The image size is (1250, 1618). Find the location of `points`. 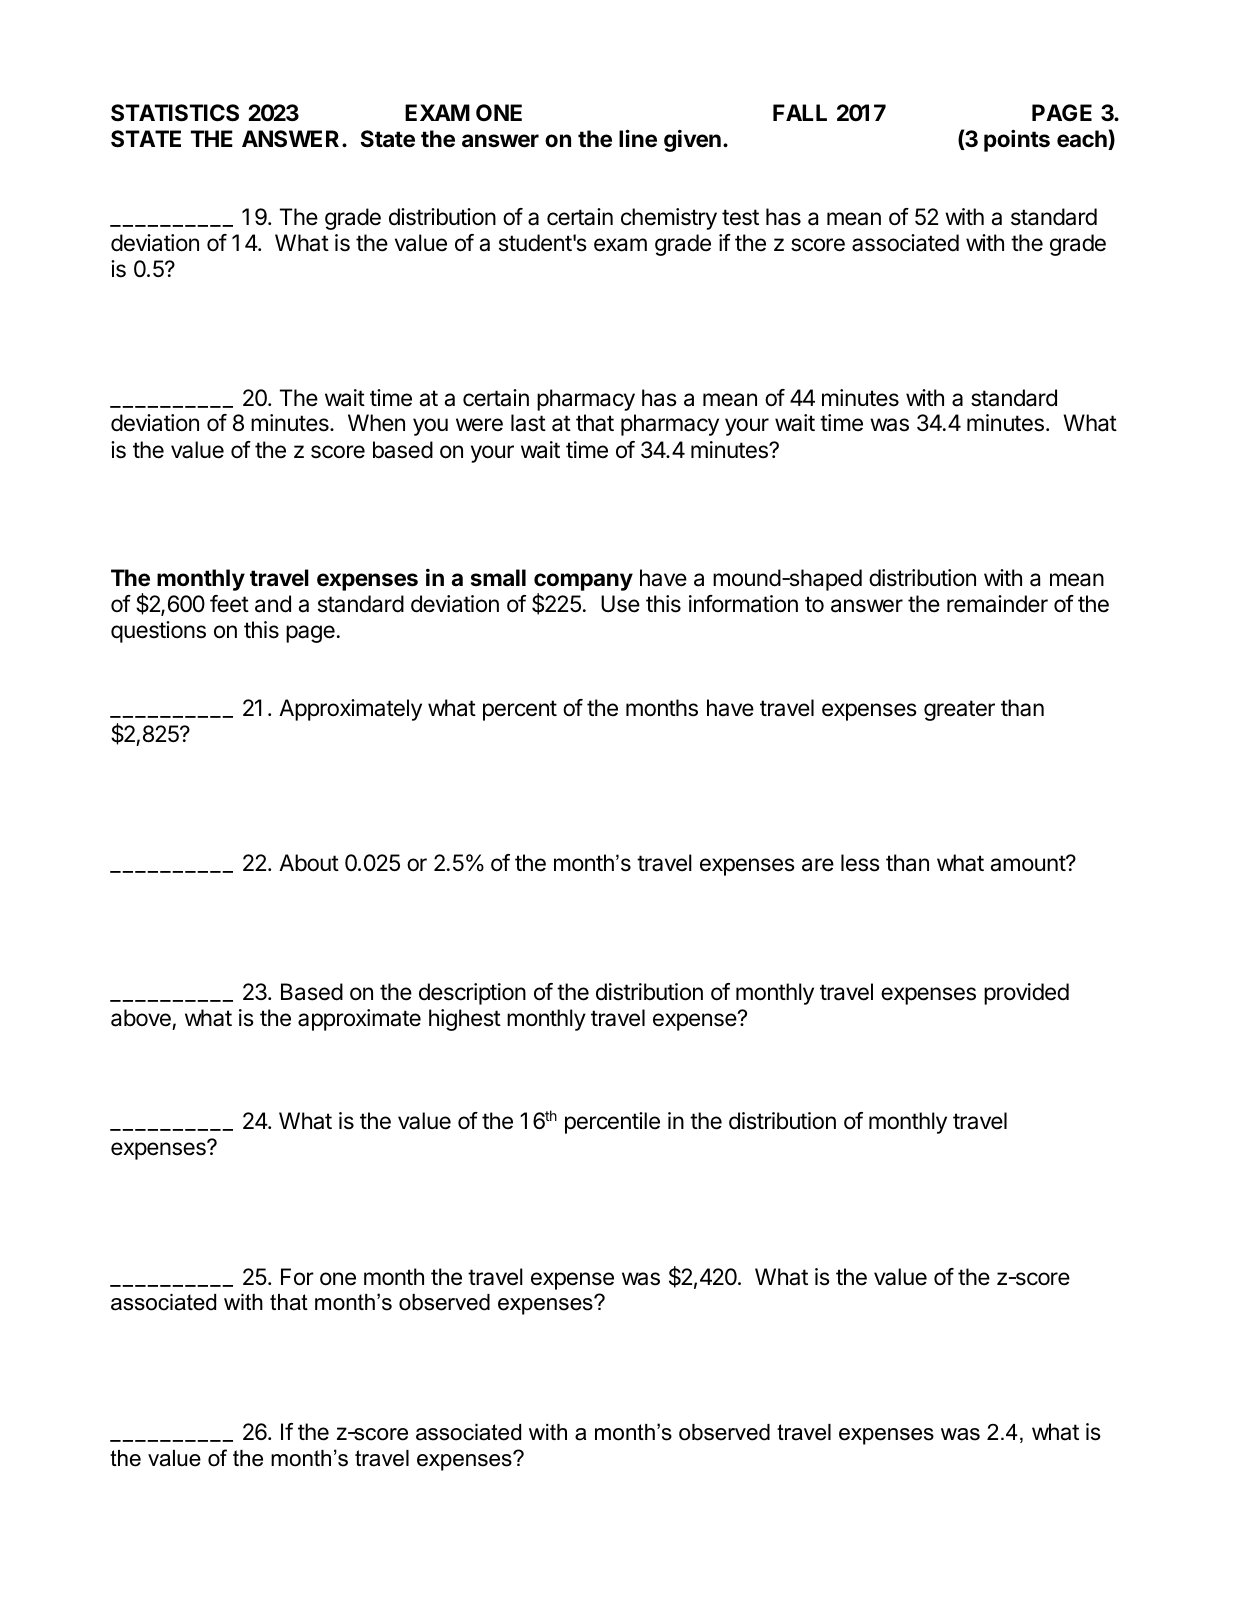

points is located at coordinates (1017, 140).
